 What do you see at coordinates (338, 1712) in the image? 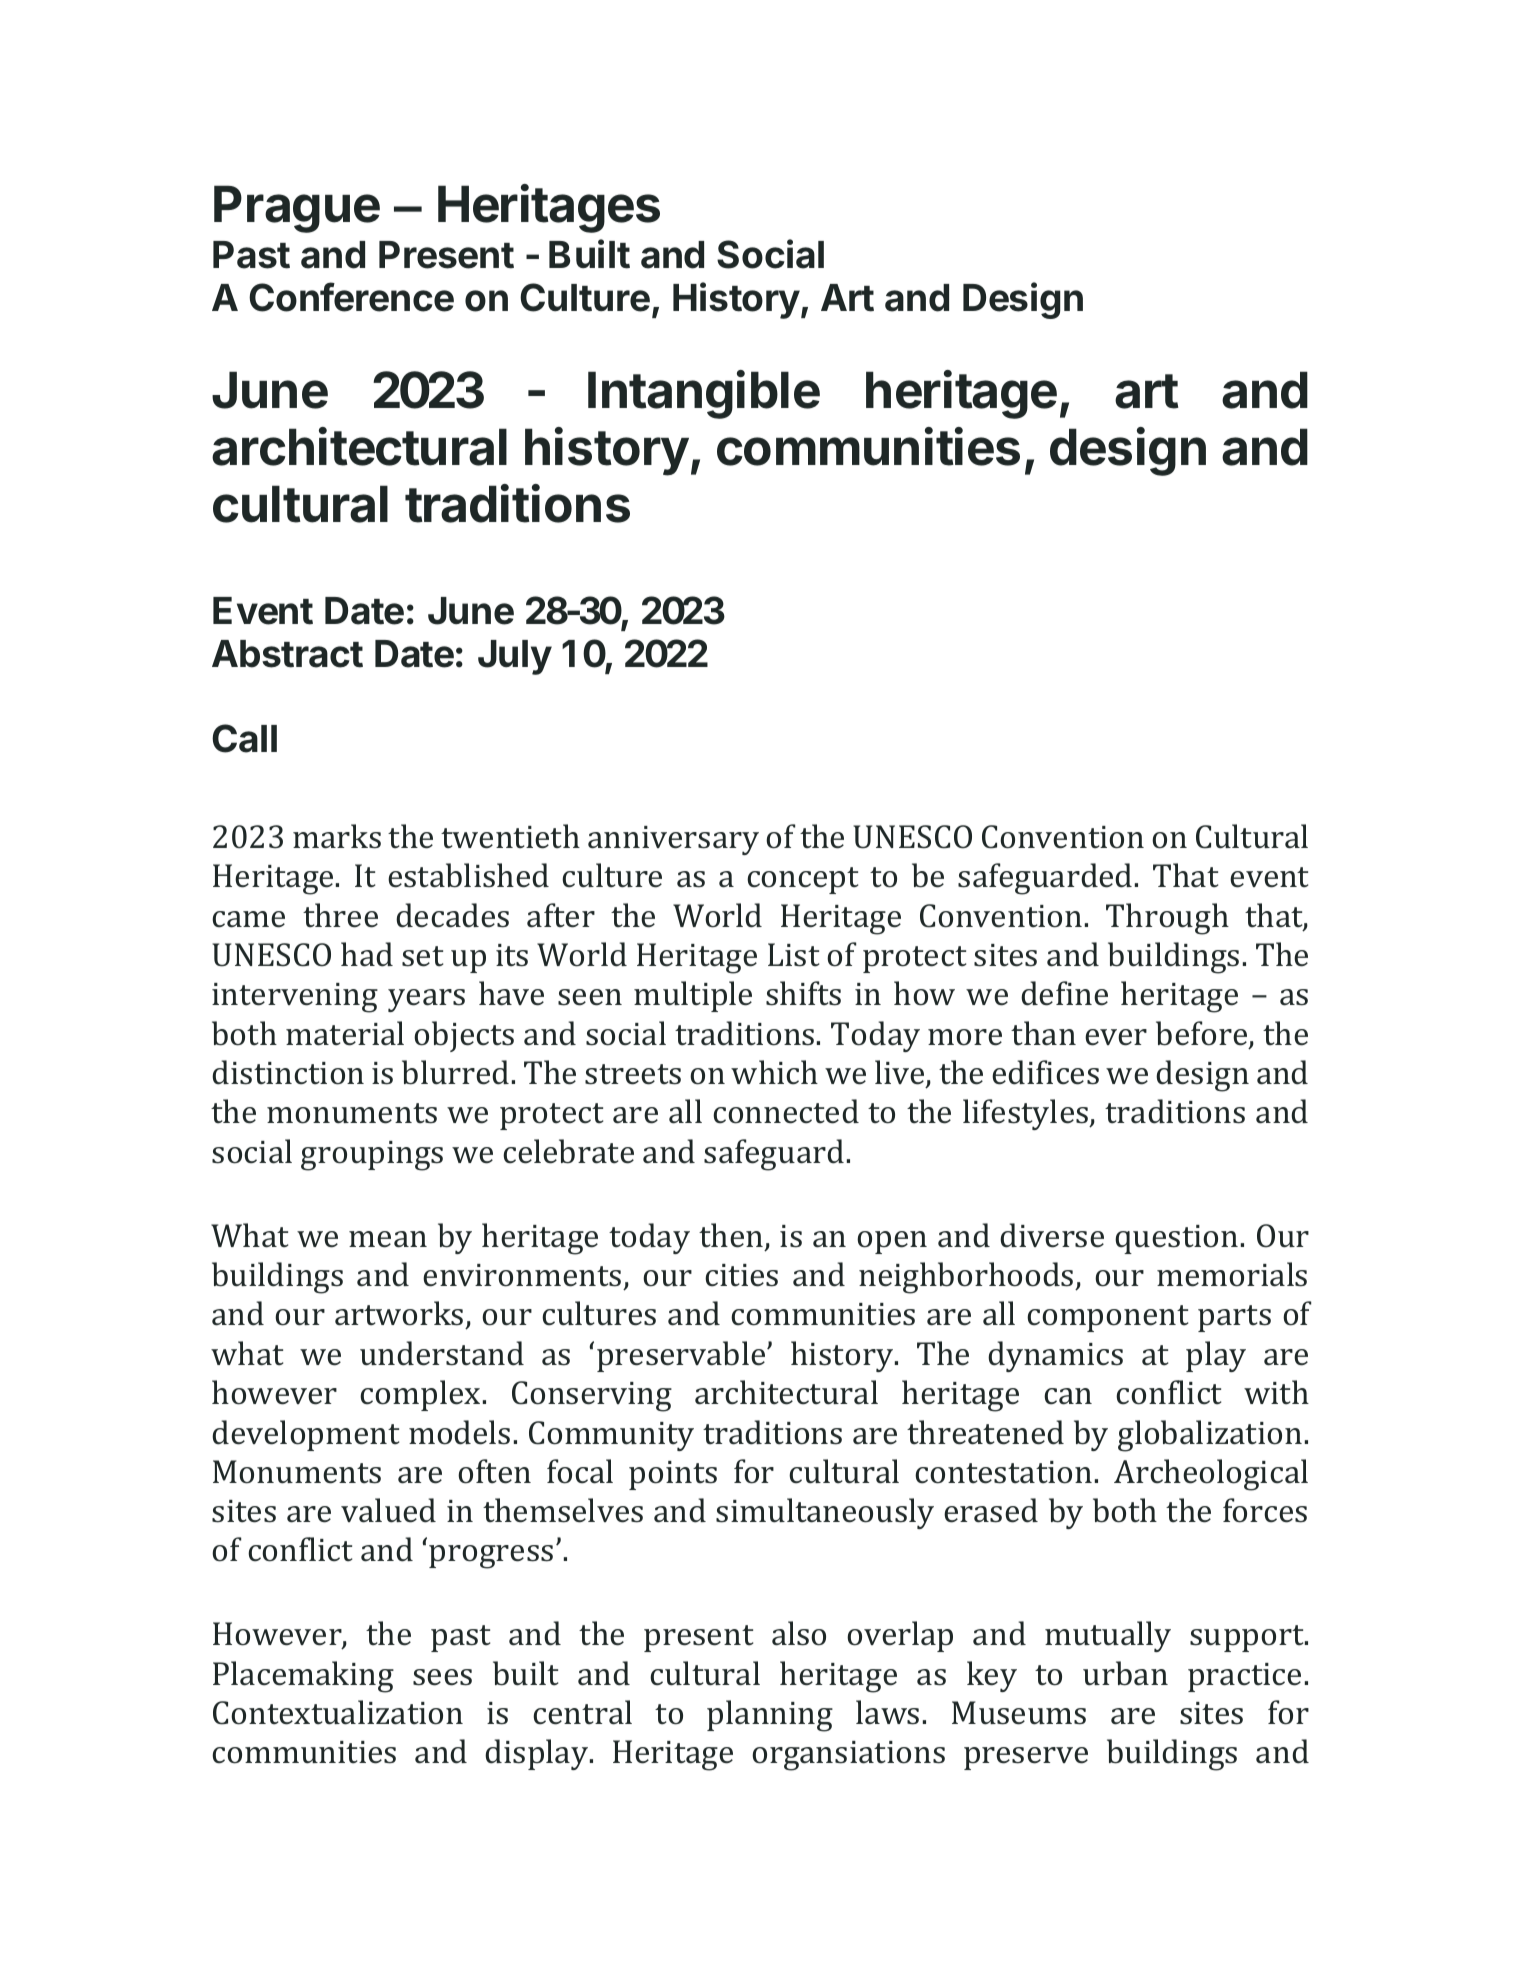
I see `Contextualization` at bounding box center [338, 1712].
